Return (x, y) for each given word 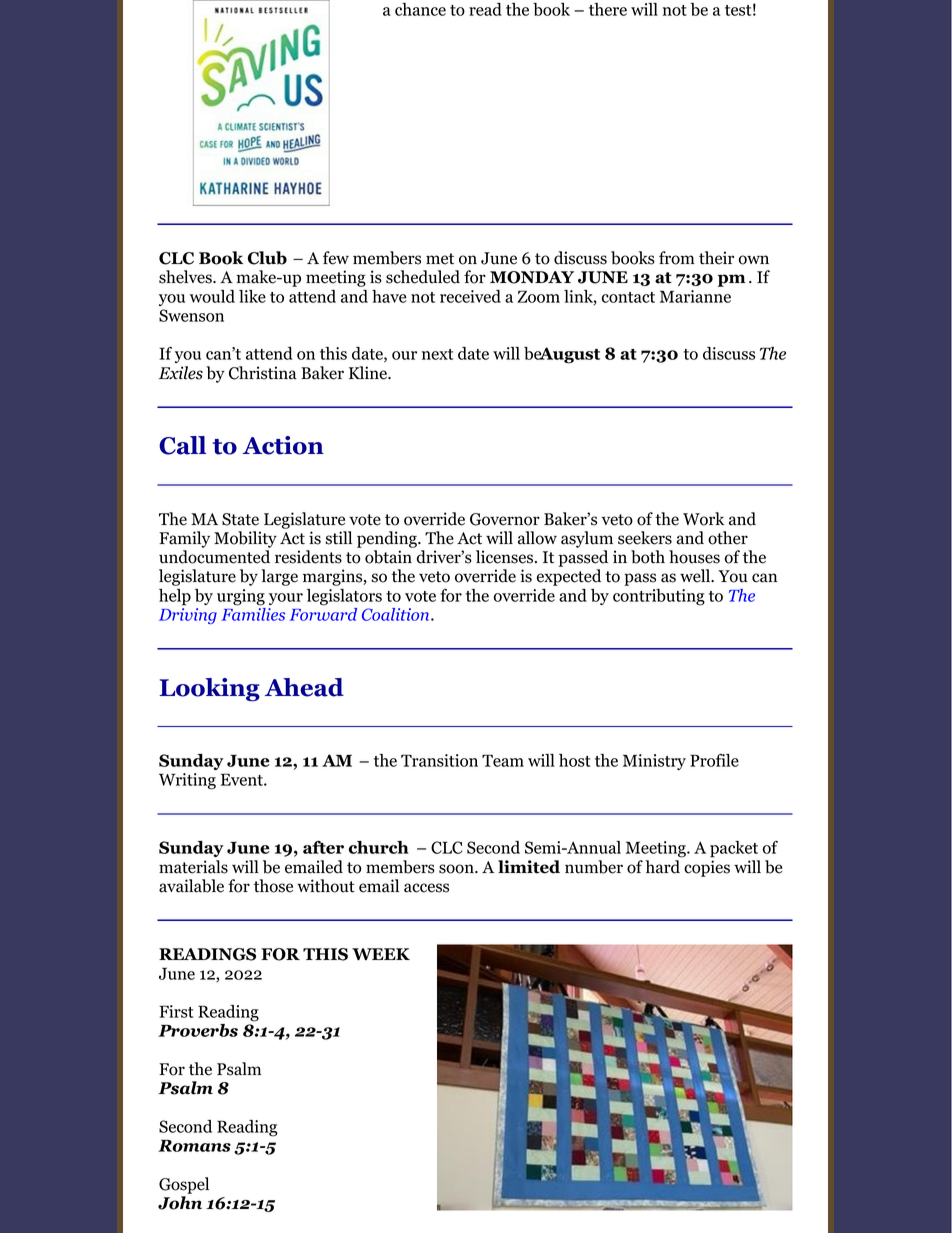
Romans (194, 1145)
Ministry (654, 762)
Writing (187, 781)
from (677, 258)
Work (703, 519)
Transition (439, 760)
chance (420, 9)
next (437, 354)
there (608, 9)
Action (283, 445)
